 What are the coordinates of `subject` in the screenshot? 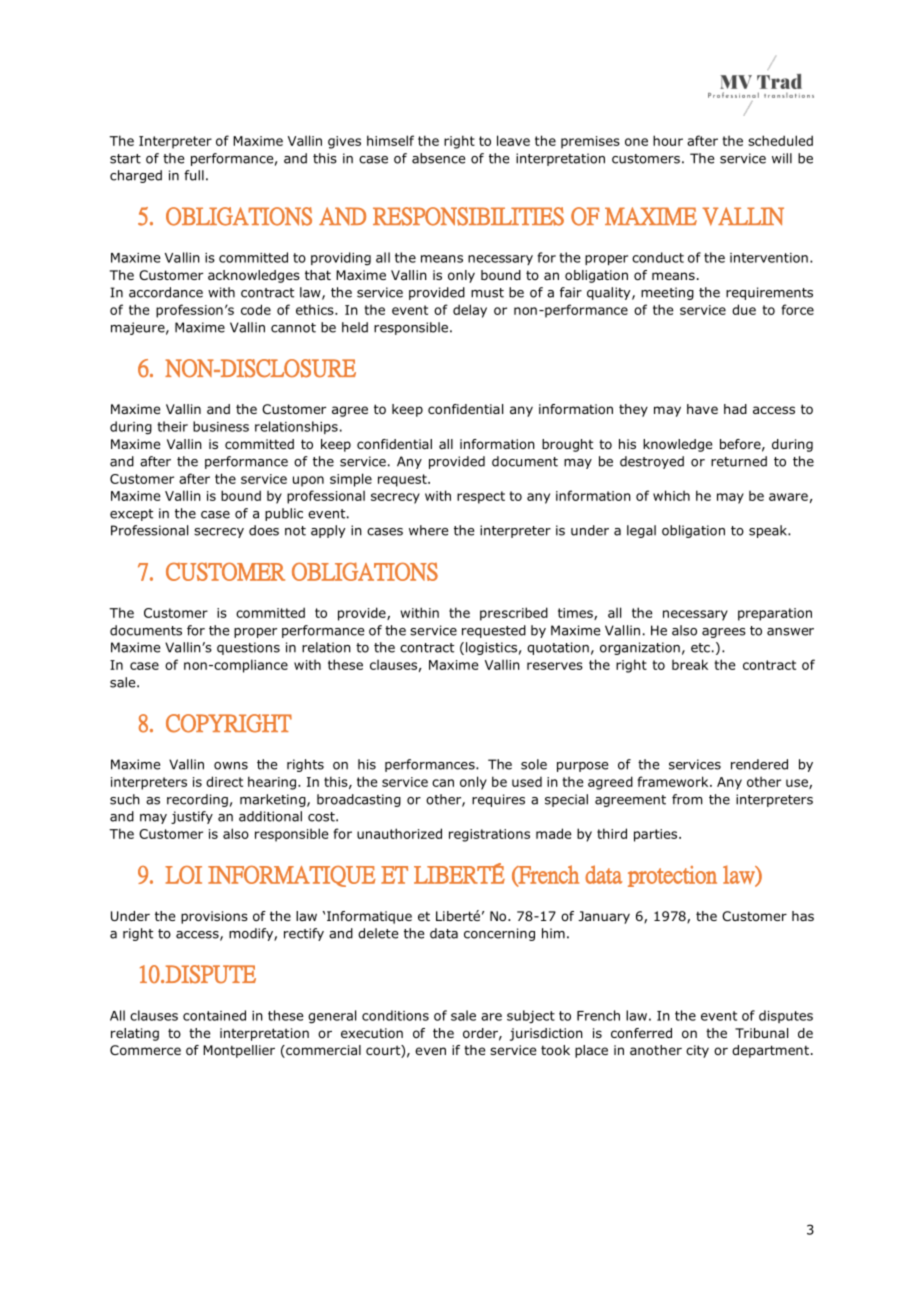 It's located at (531, 1017).
